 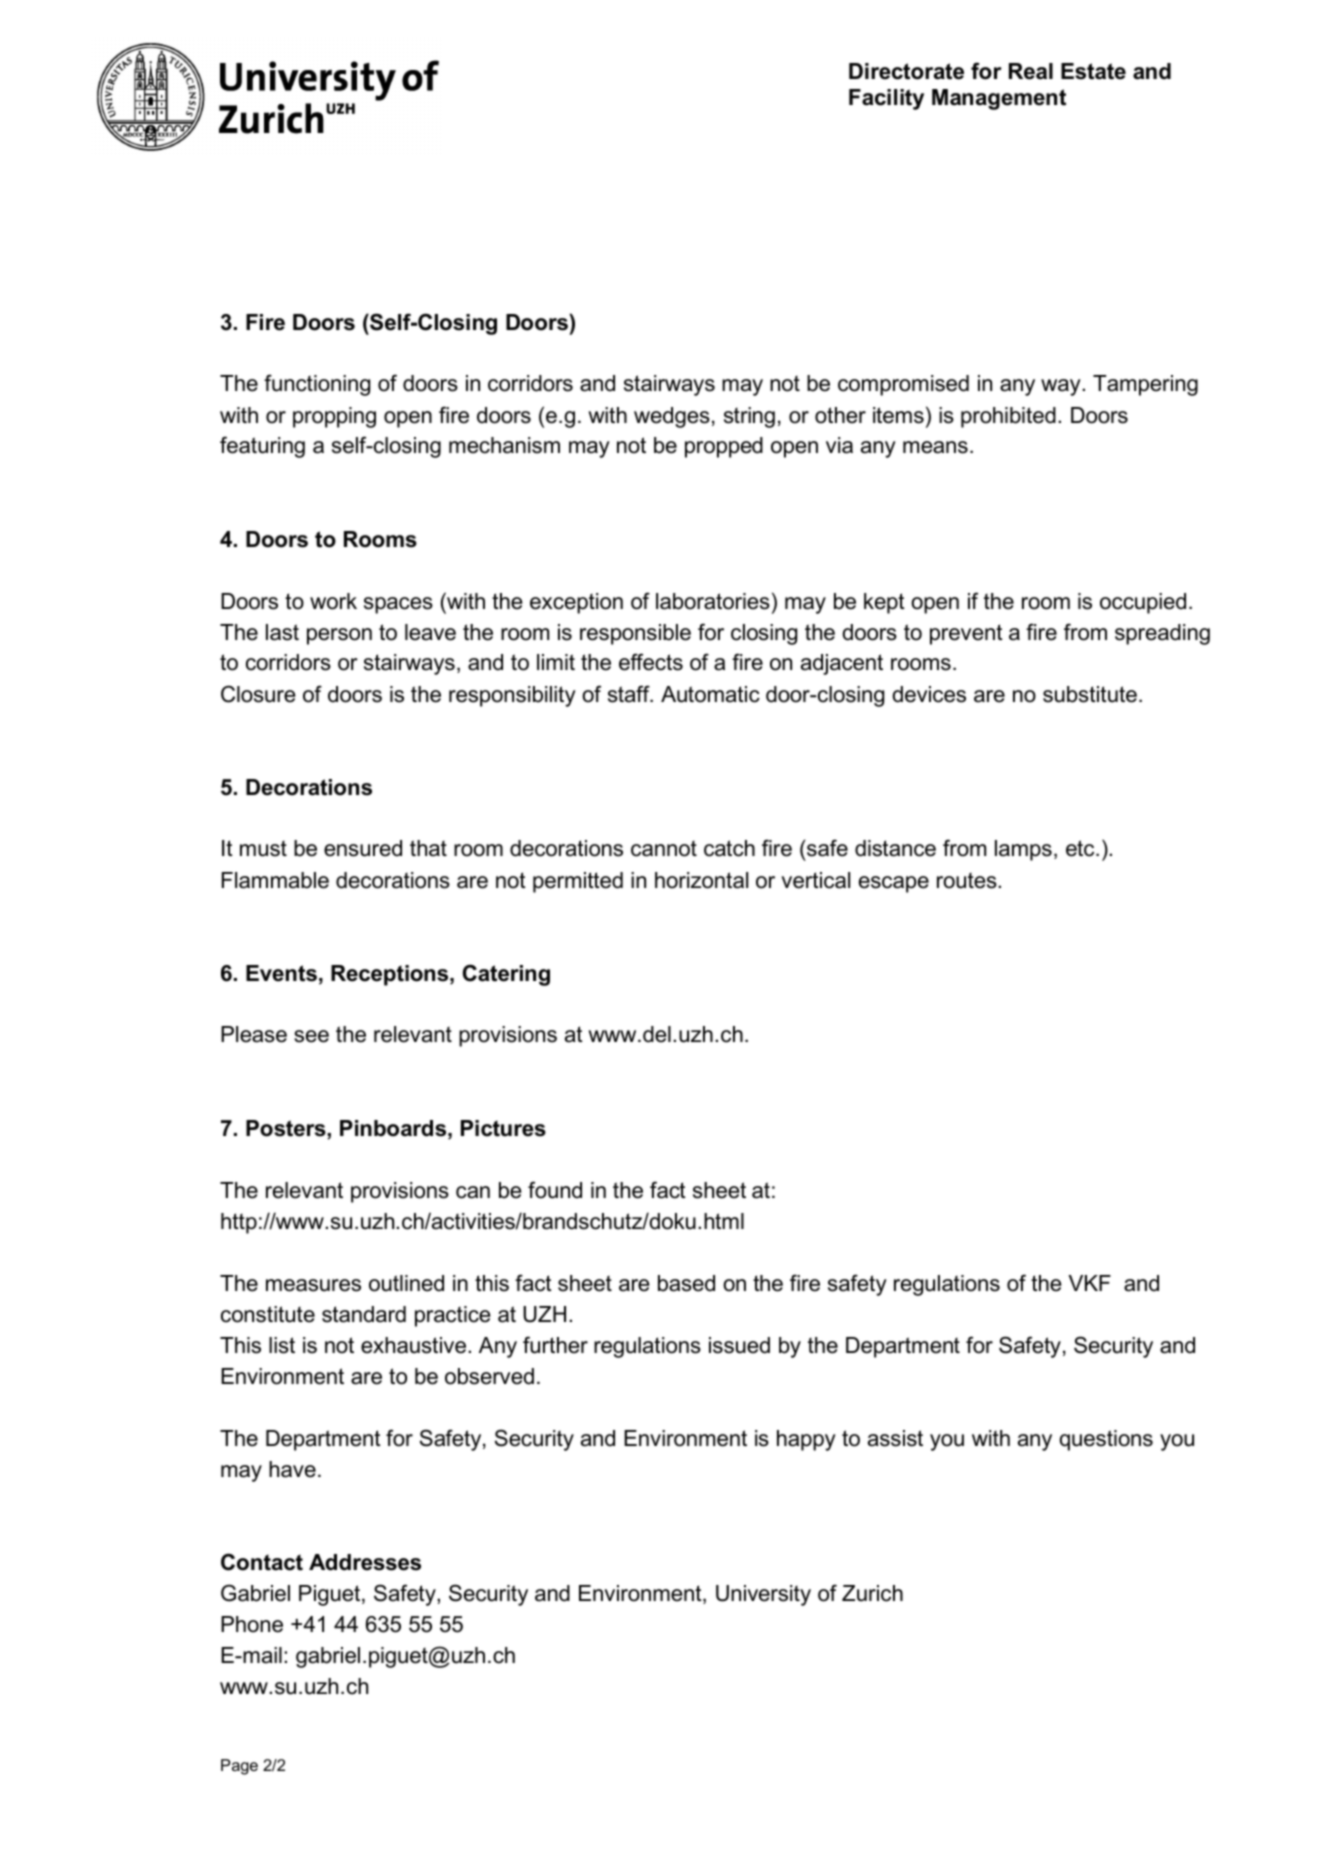 What do you see at coordinates (317, 385) in the page?
I see `functioning` at bounding box center [317, 385].
